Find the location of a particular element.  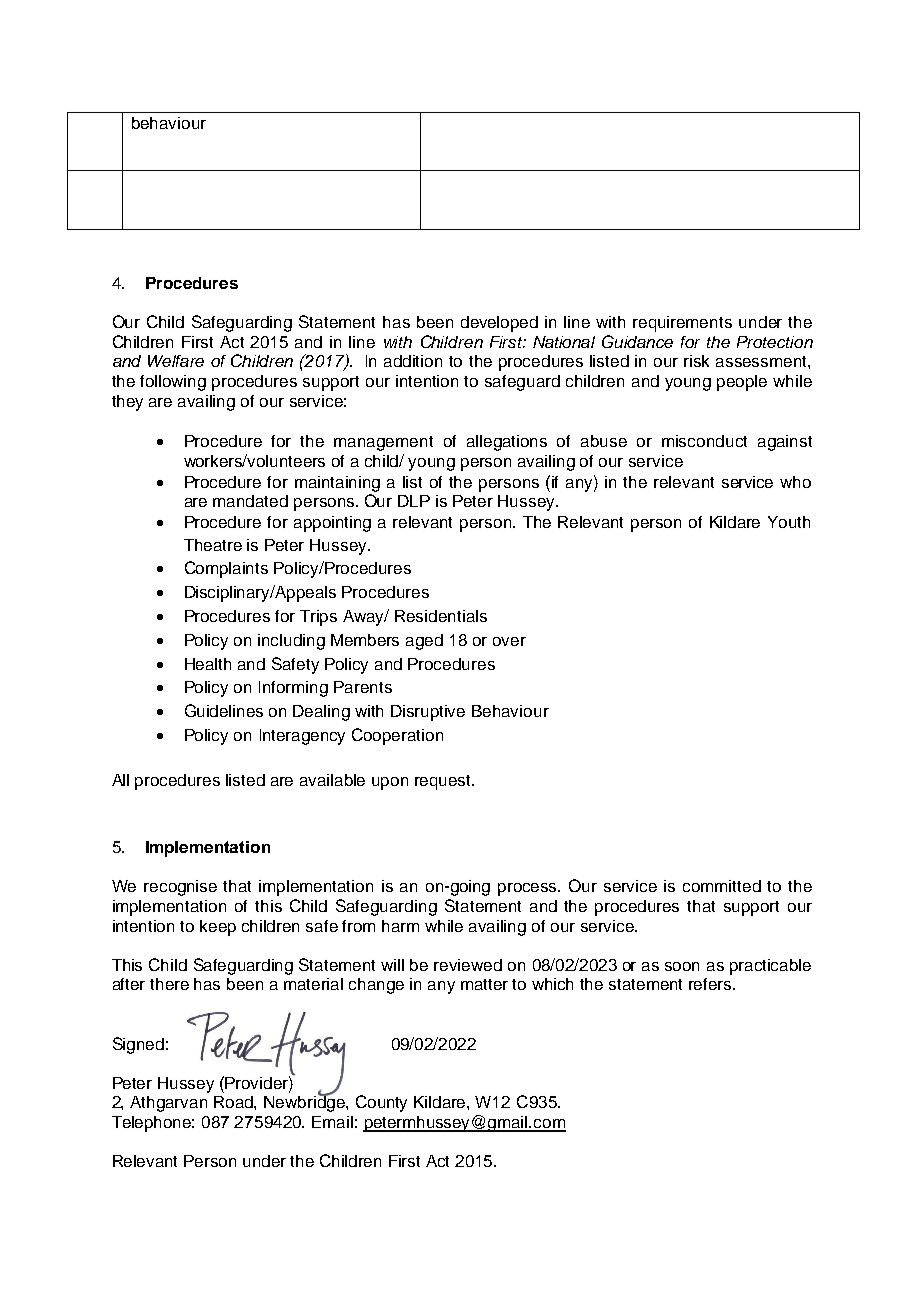

Welfare is located at coordinates (176, 361).
